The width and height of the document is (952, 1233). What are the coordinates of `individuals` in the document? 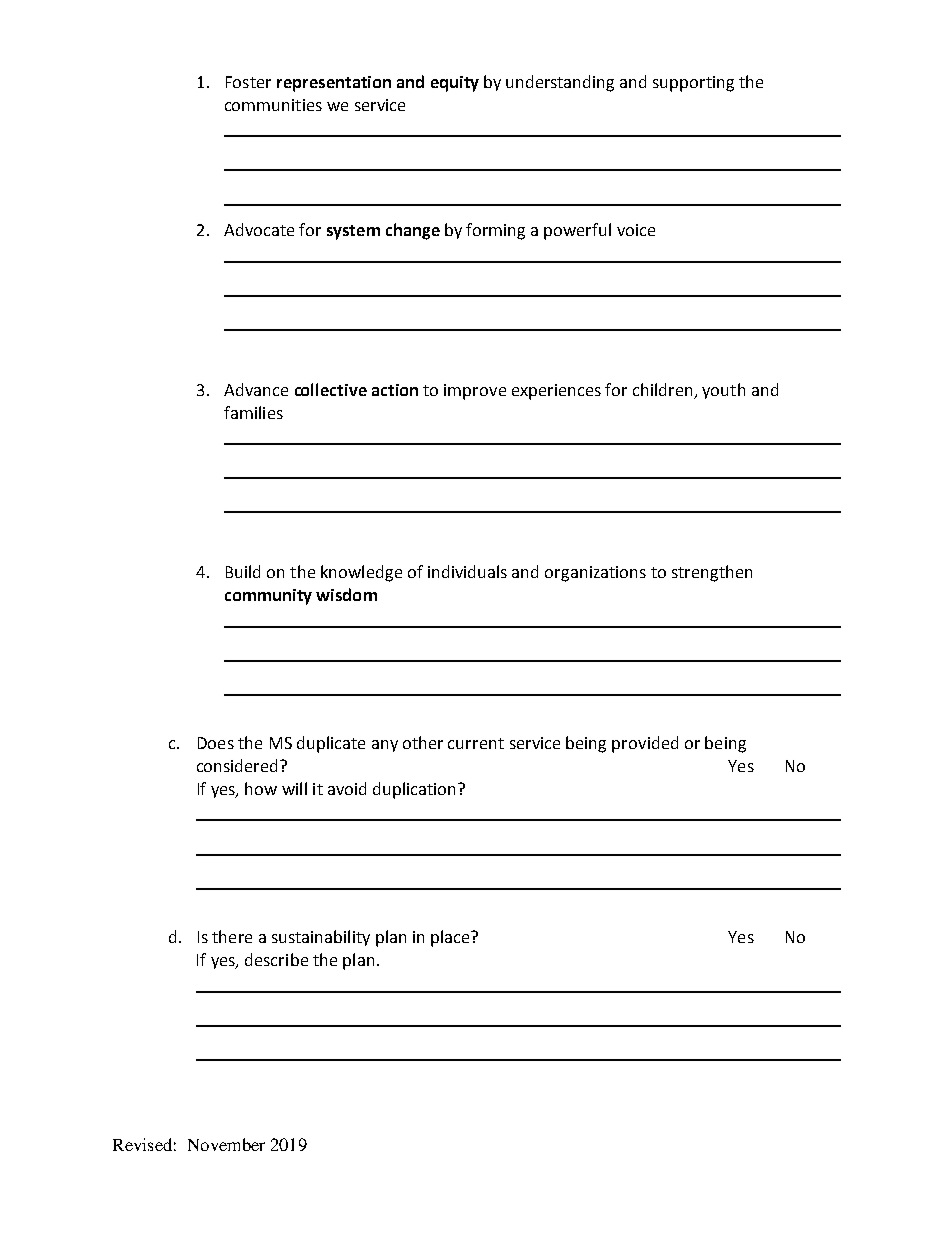 It's located at (467, 571).
